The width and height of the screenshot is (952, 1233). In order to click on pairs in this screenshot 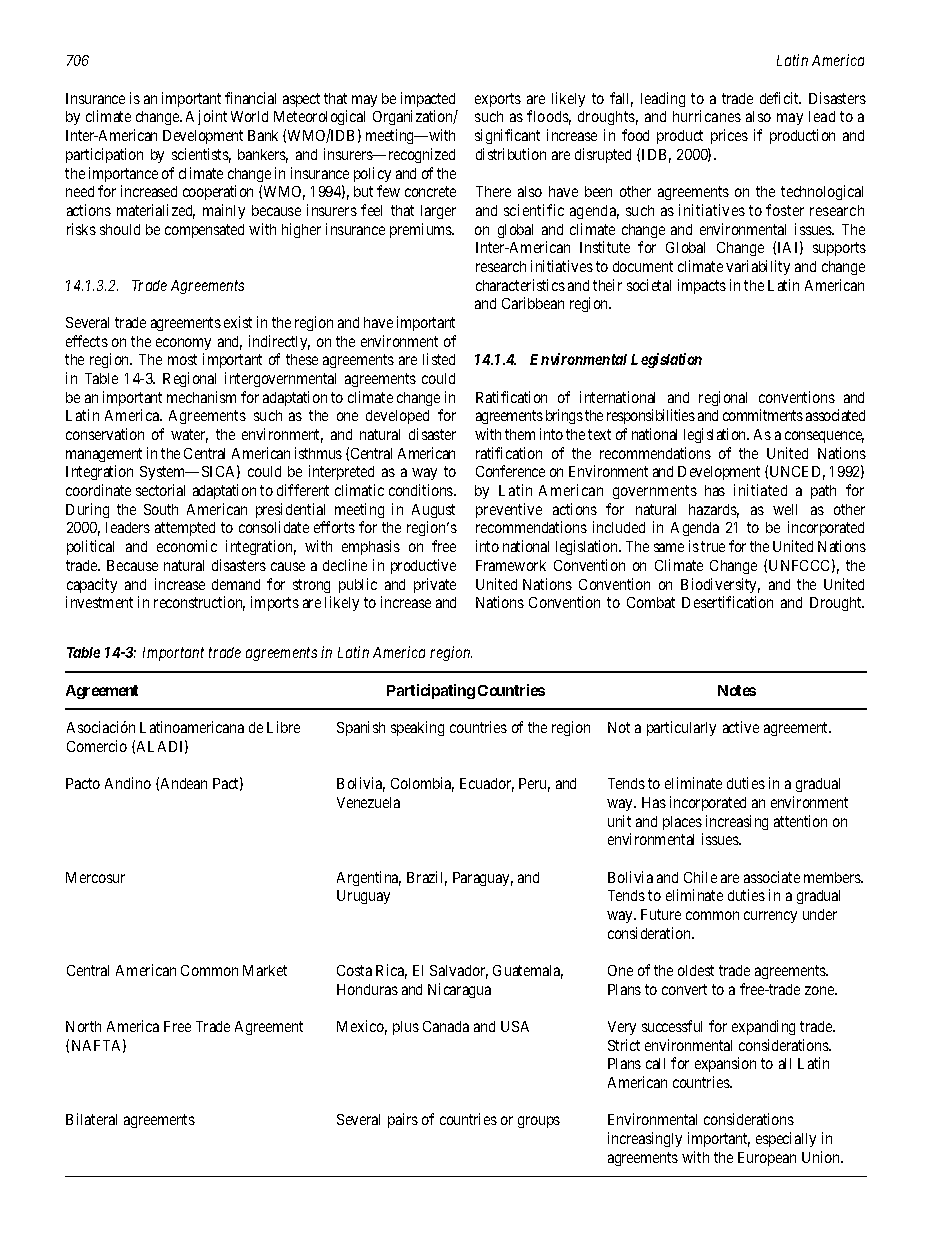, I will do `click(403, 1120)`.
